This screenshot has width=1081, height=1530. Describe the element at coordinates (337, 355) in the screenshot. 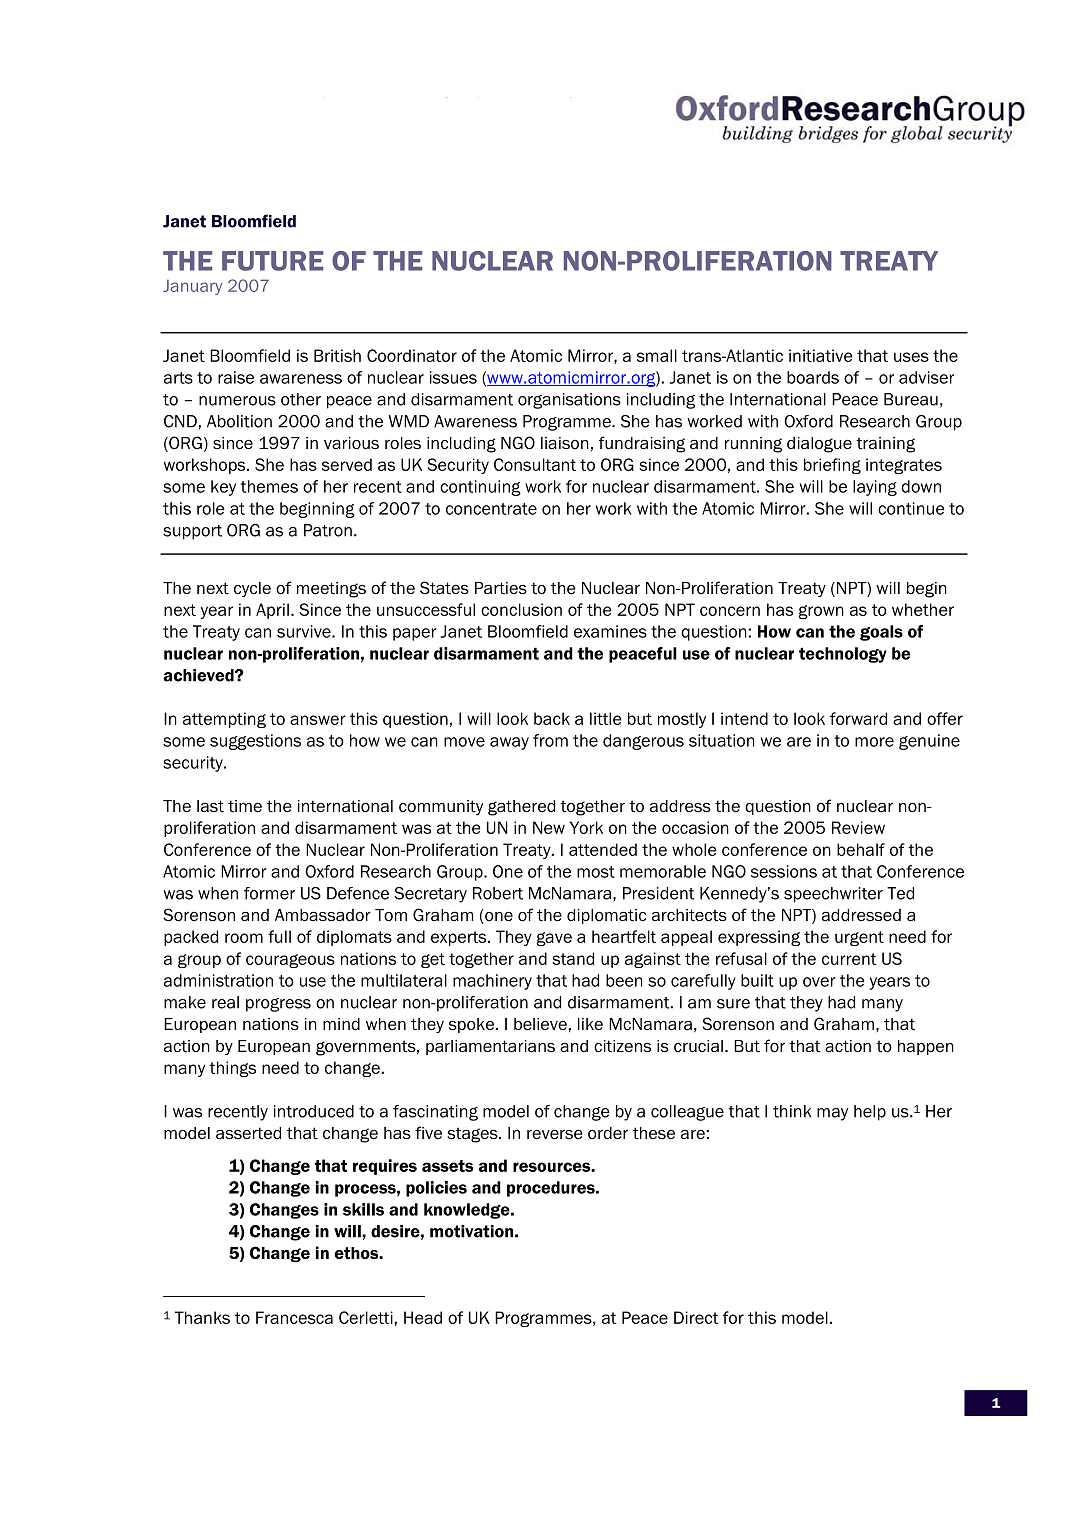

I see `British` at that location.
